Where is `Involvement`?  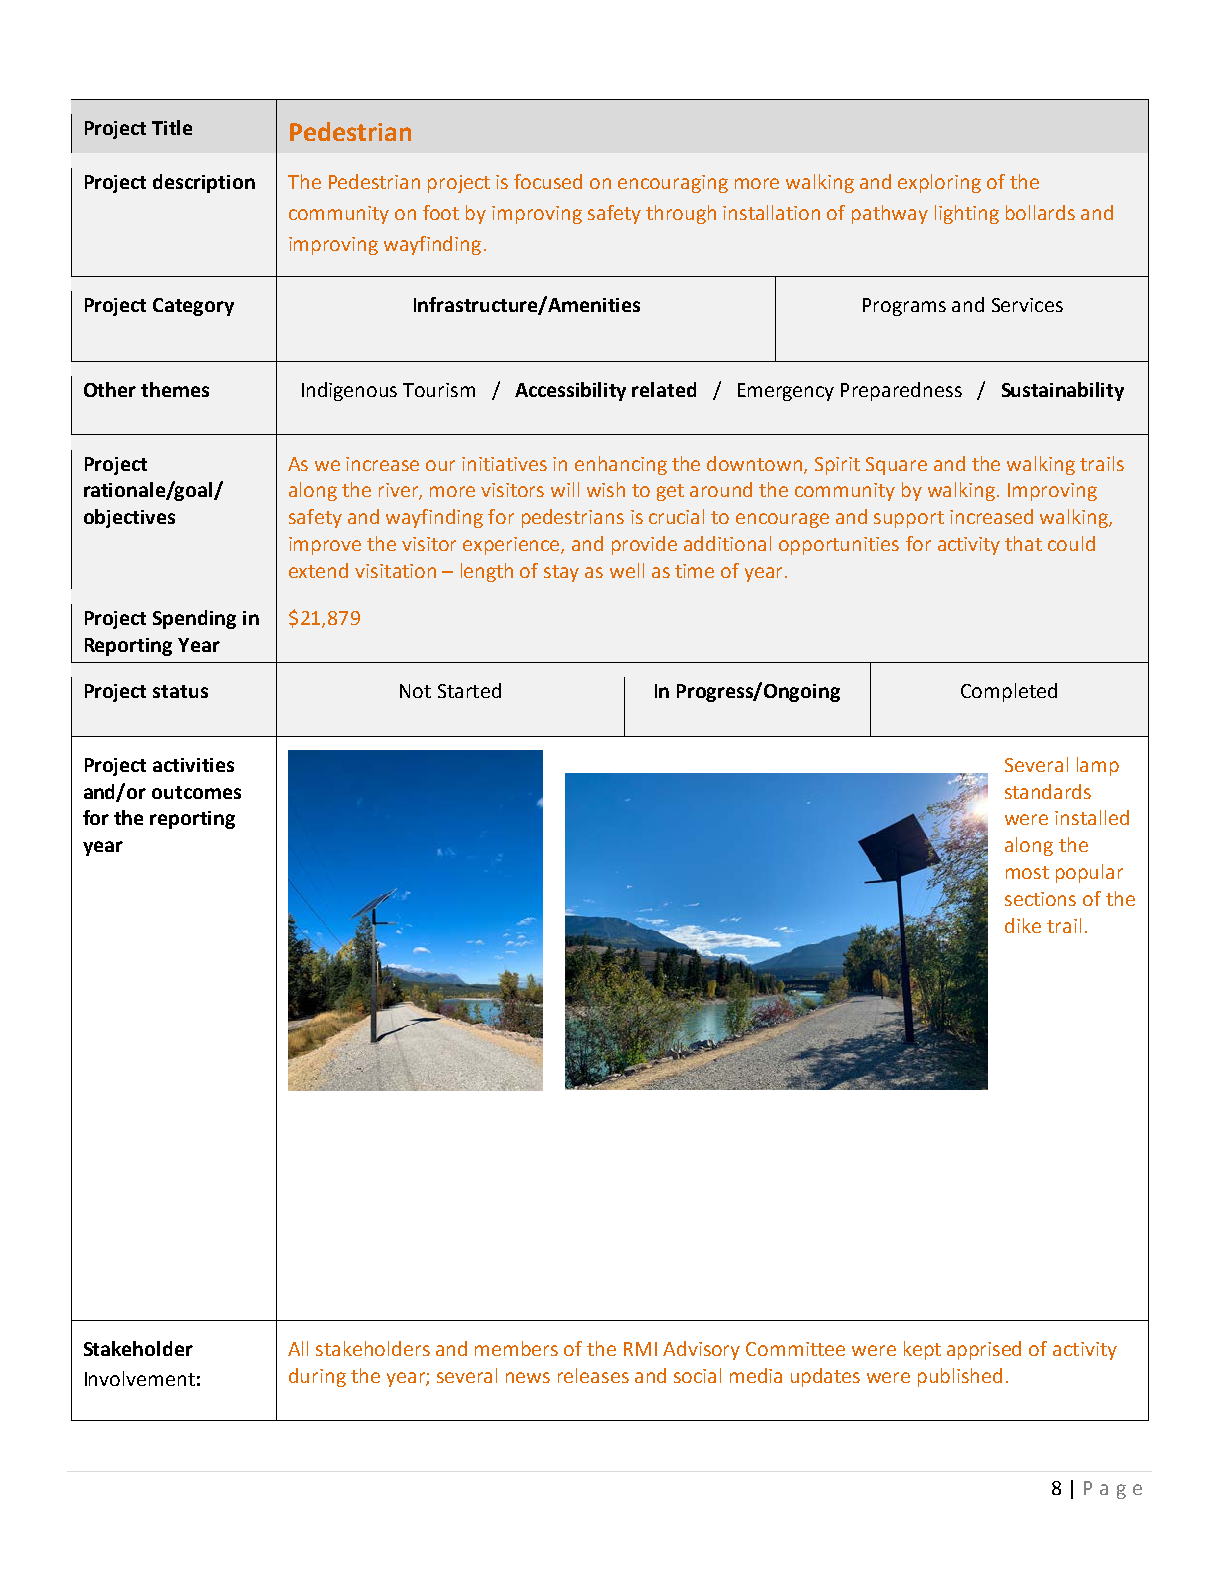 Involvement is located at coordinates (140, 1378).
